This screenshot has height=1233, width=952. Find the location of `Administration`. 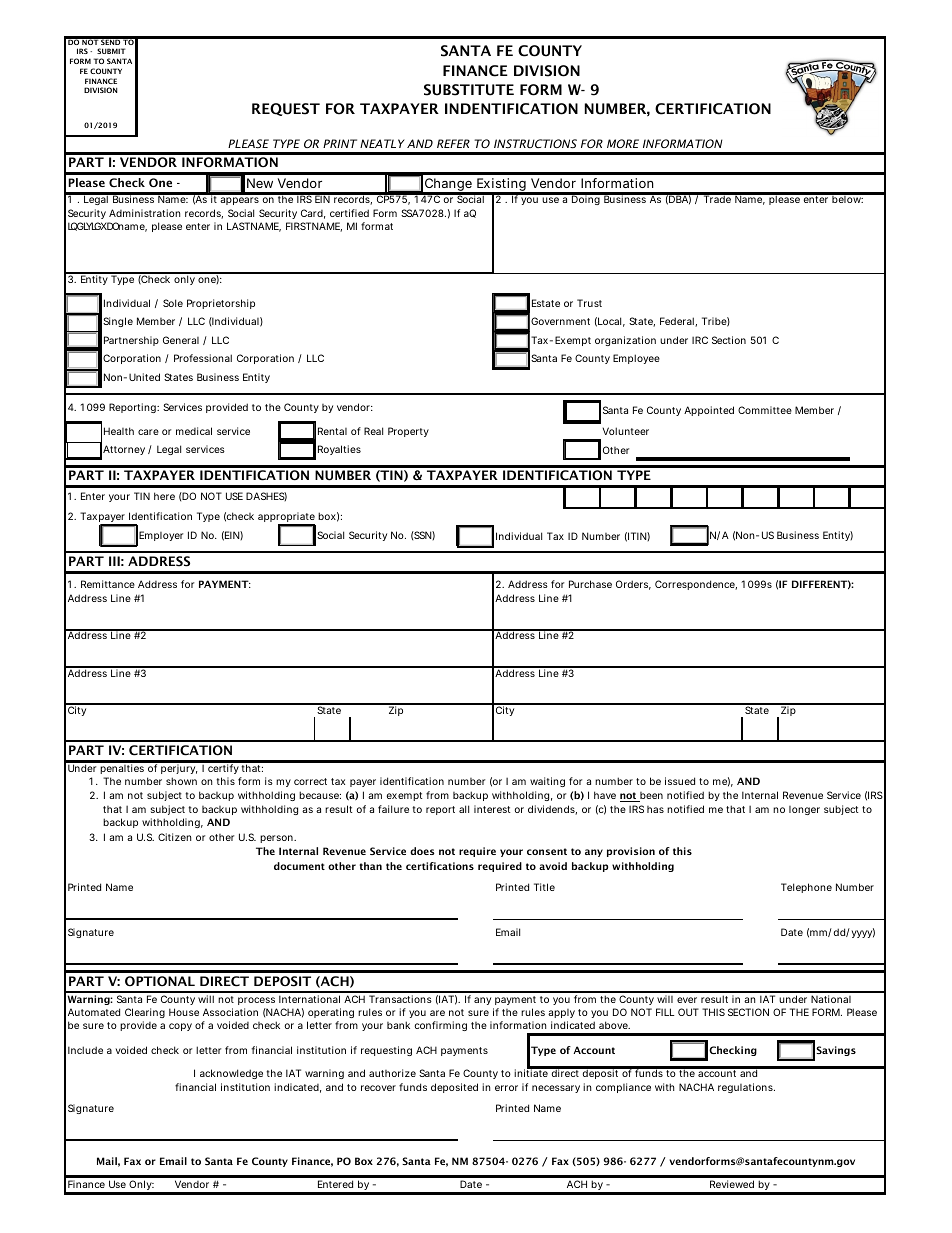

Administration is located at coordinates (144, 213).
